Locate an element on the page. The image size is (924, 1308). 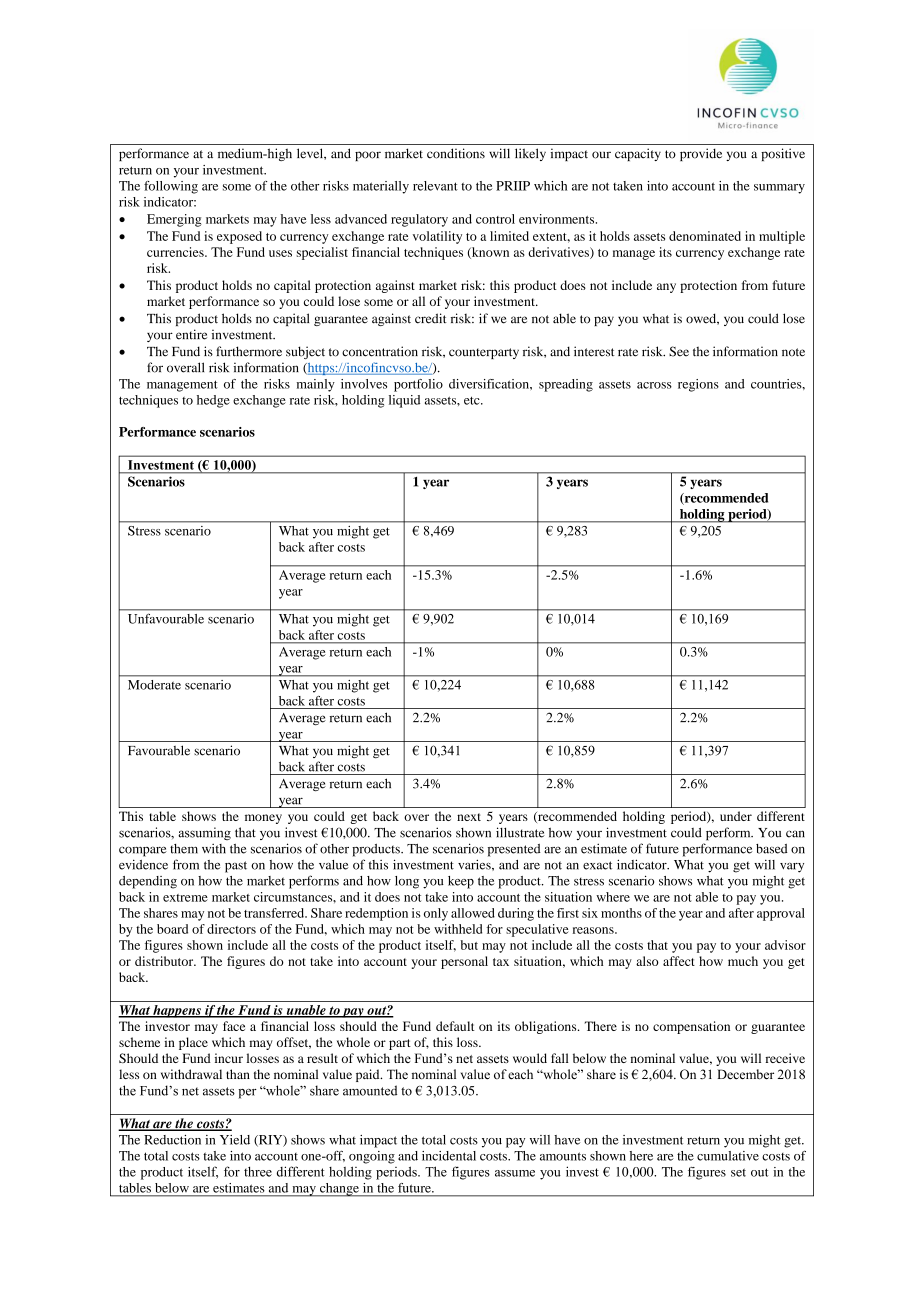
mainly is located at coordinates (316, 385).
